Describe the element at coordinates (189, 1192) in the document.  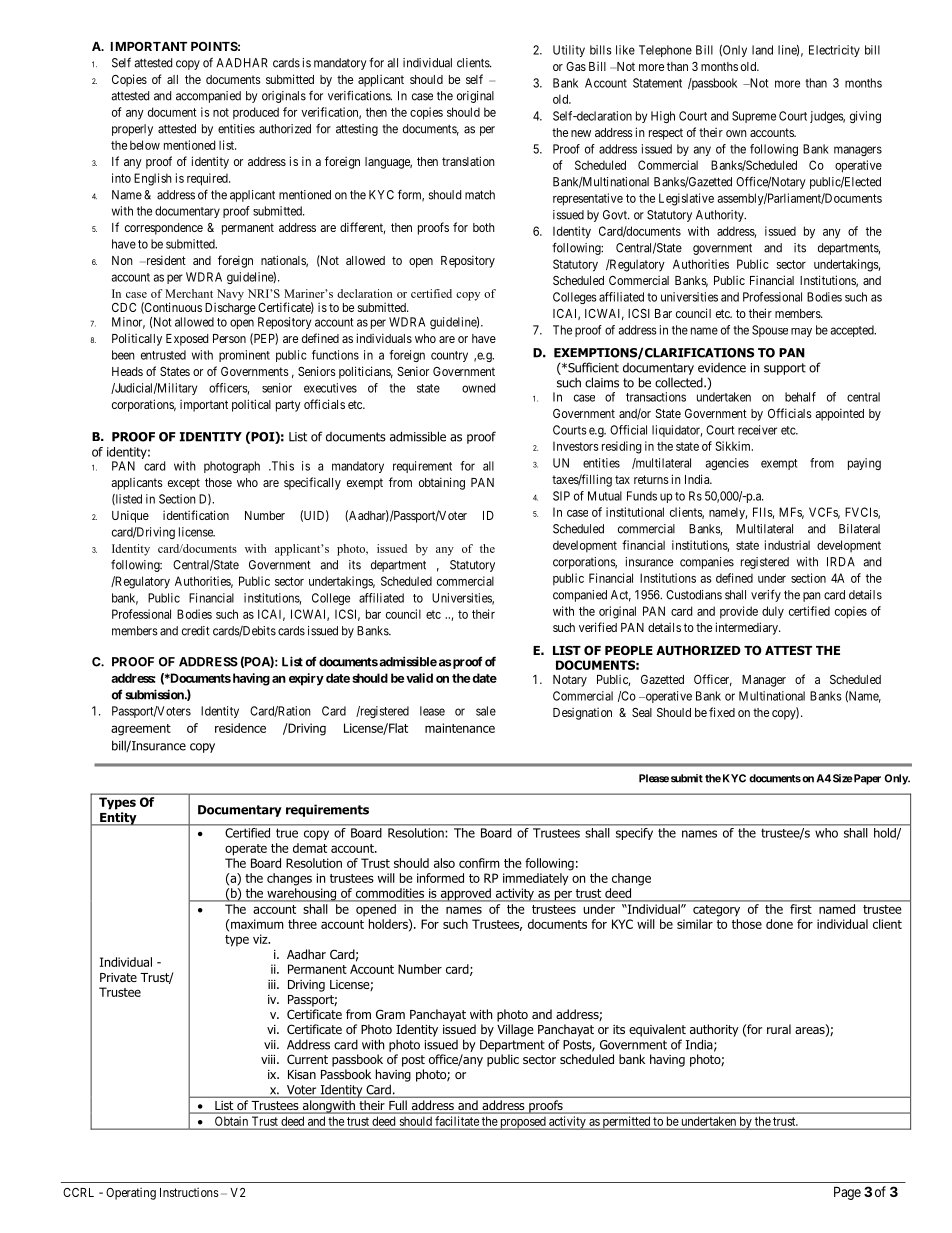
I see `Instructions` at that location.
